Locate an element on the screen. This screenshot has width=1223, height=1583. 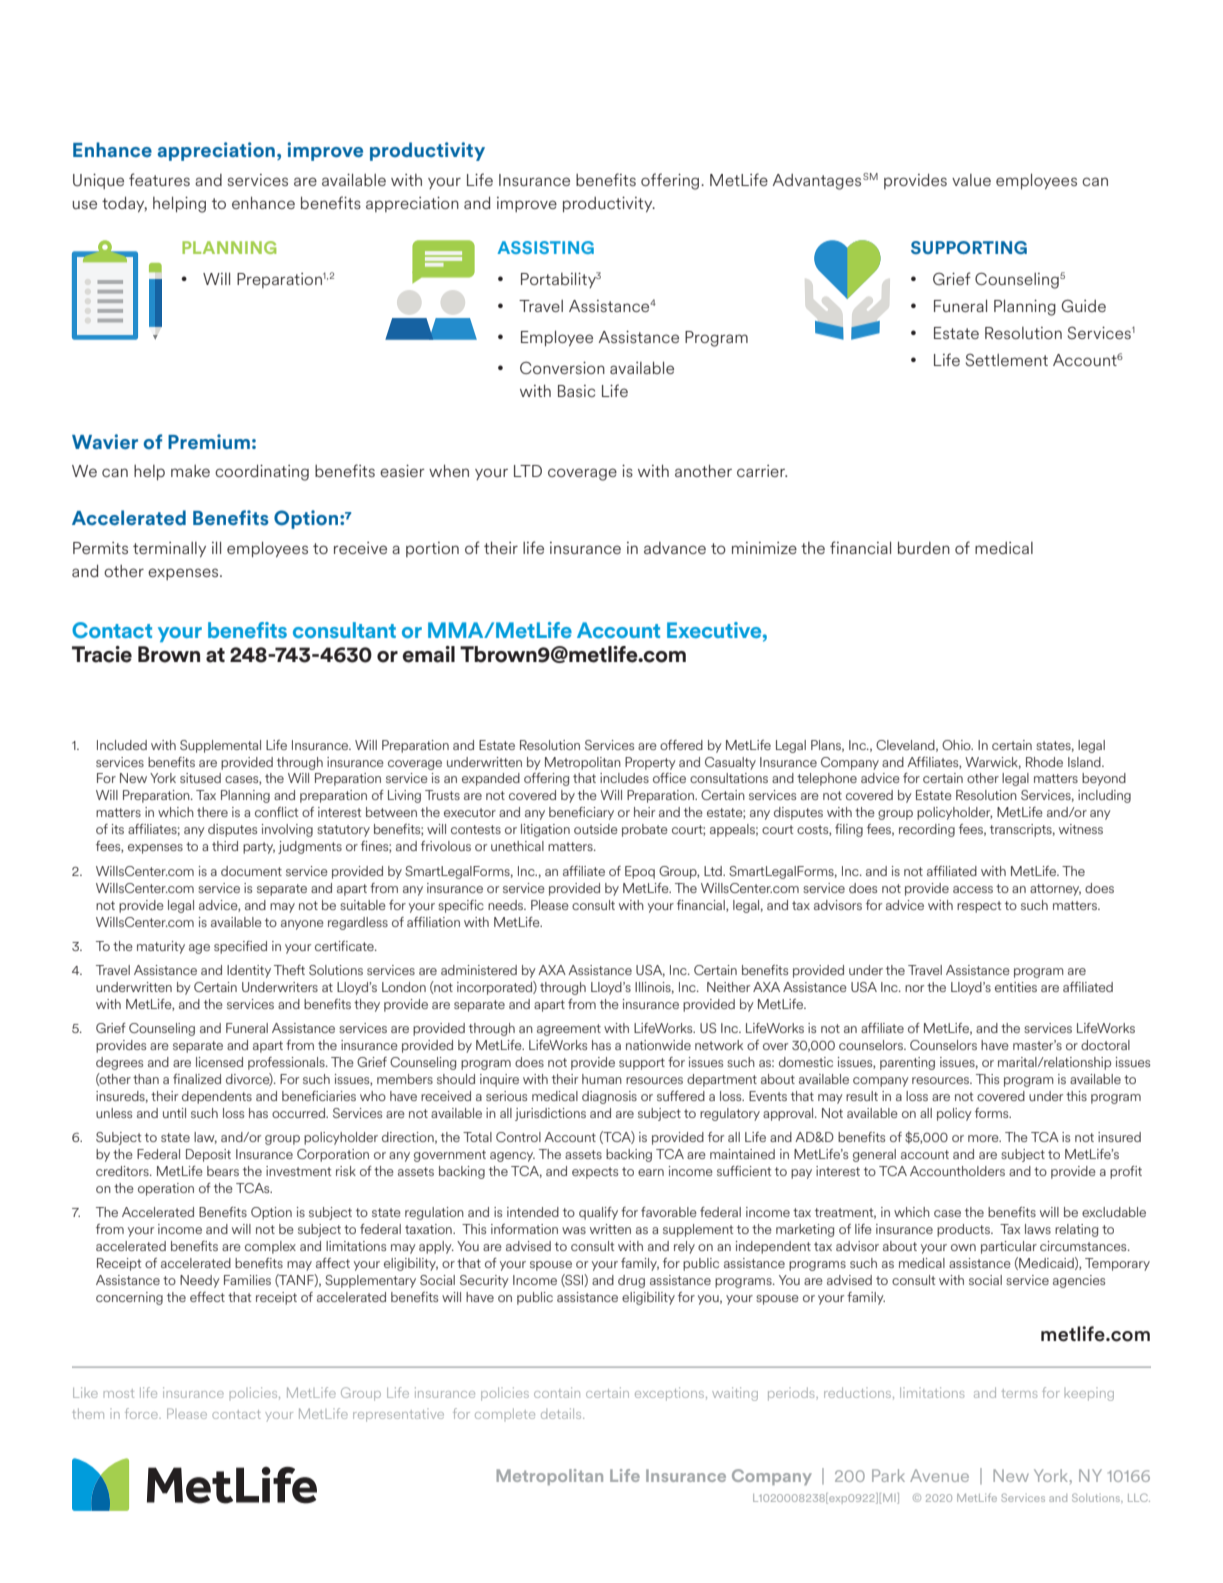
outside is located at coordinates (596, 829).
